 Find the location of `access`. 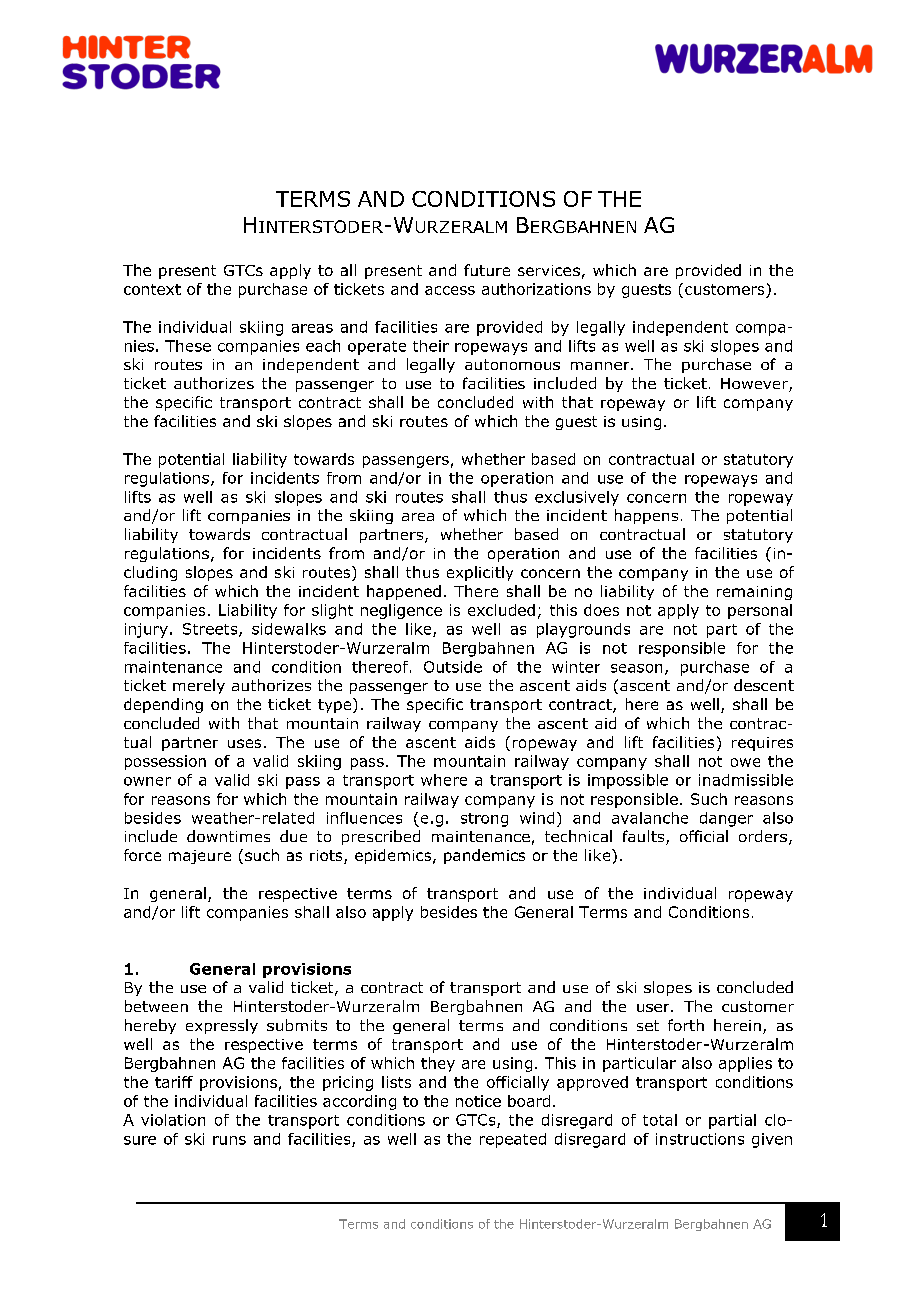

access is located at coordinates (450, 290).
